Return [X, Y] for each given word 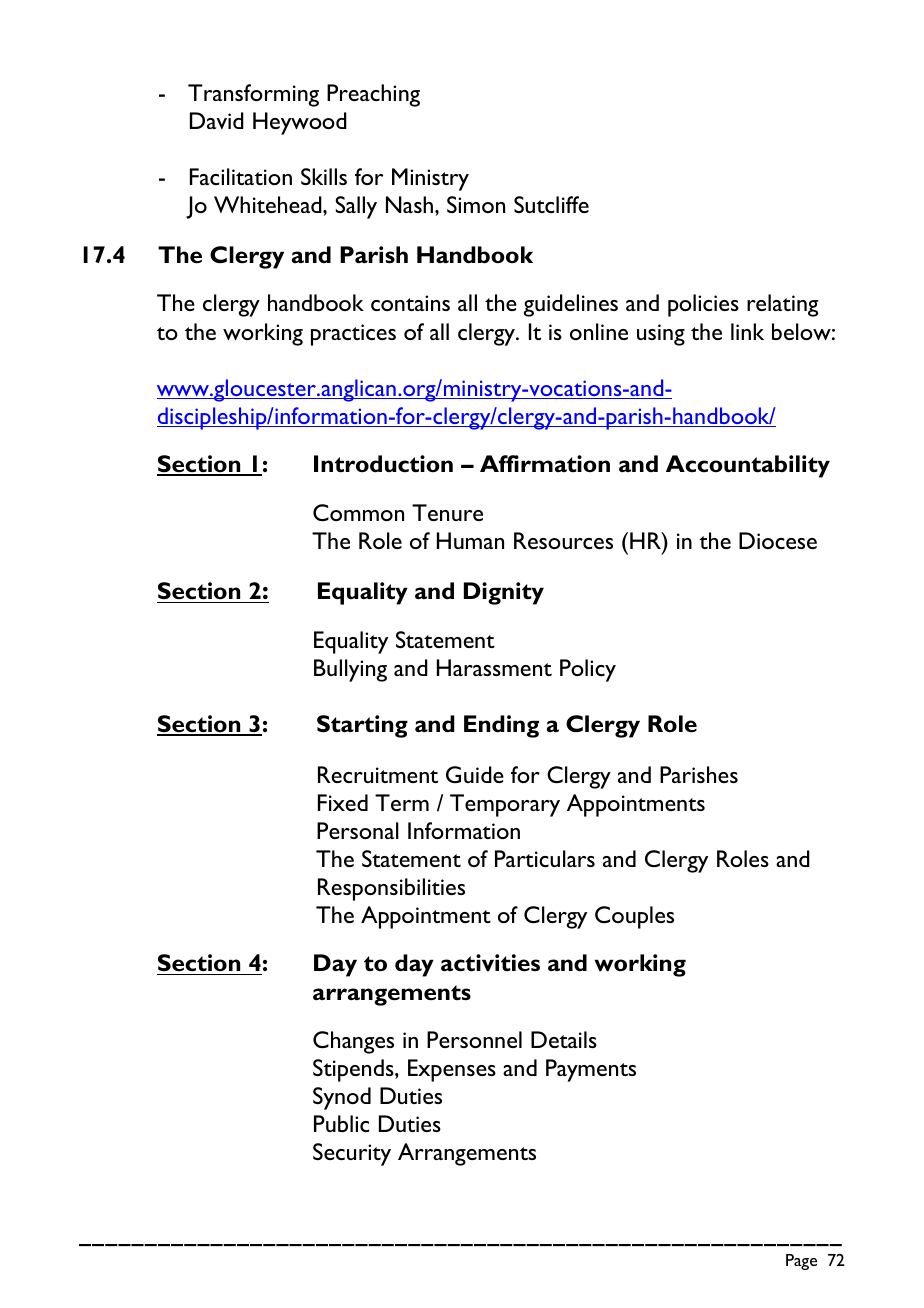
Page [801, 1262]
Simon [476, 204]
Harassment [494, 667]
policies [703, 305]
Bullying [350, 670]
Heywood [300, 123]
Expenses [452, 1070]
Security [352, 1154]
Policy [588, 670]
